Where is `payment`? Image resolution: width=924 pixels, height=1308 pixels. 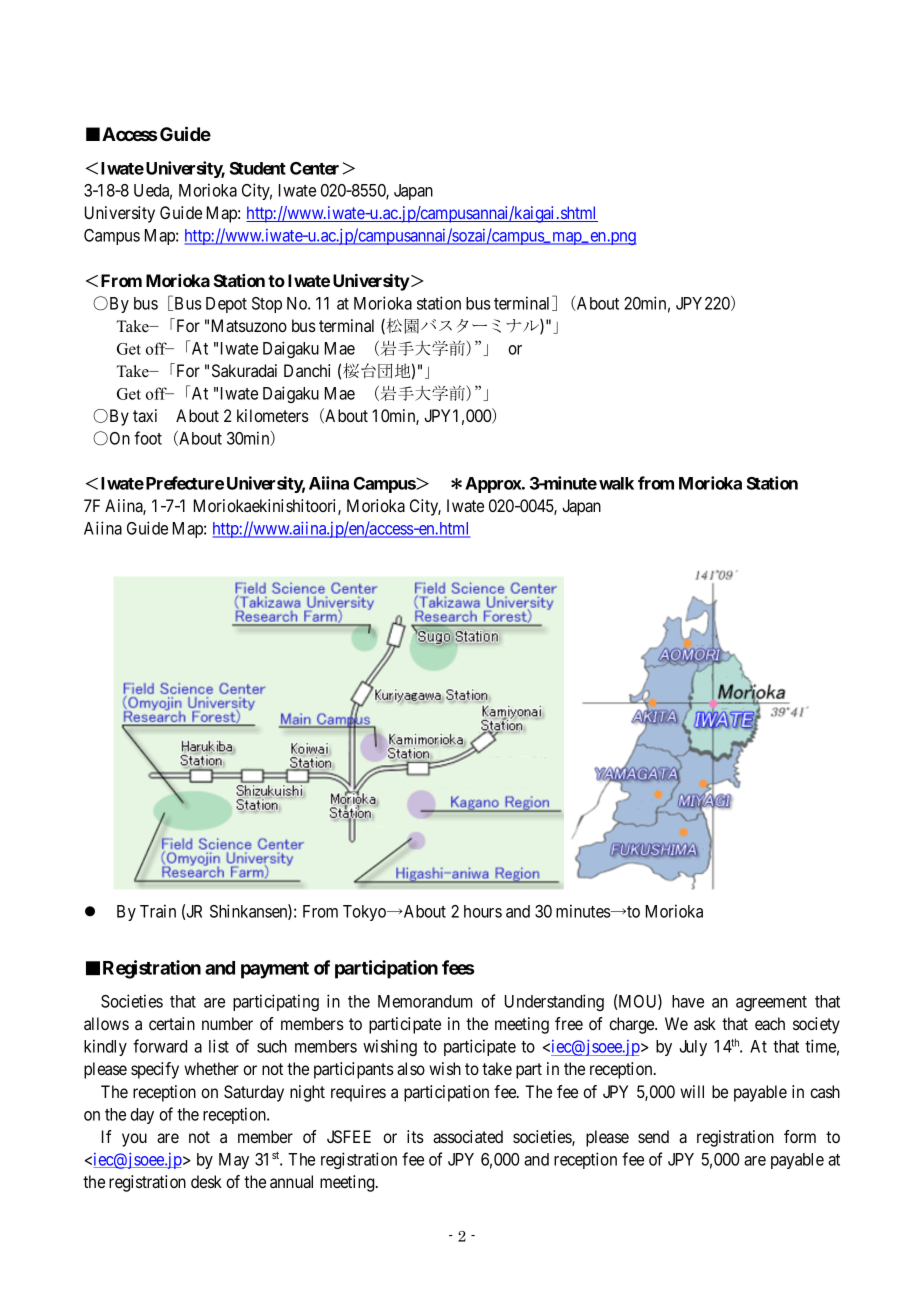 payment is located at coordinates (275, 970).
